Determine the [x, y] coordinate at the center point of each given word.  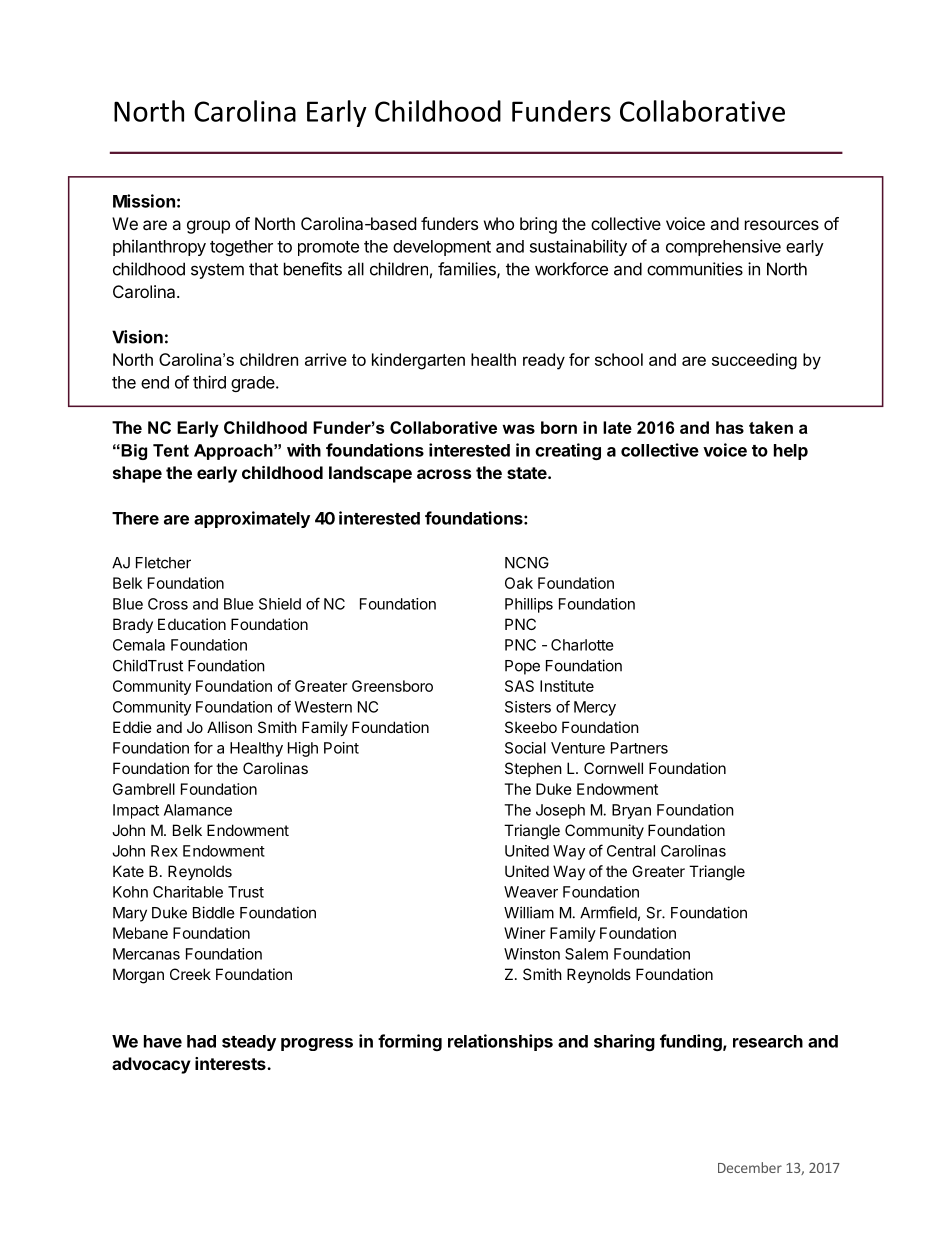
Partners [639, 748]
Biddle [214, 912]
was [518, 429]
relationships [500, 1042]
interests [231, 1063]
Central [631, 851]
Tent [171, 450]
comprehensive [723, 247]
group [208, 227]
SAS [519, 686]
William [529, 912]
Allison [229, 727]
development [442, 248]
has [730, 427]
